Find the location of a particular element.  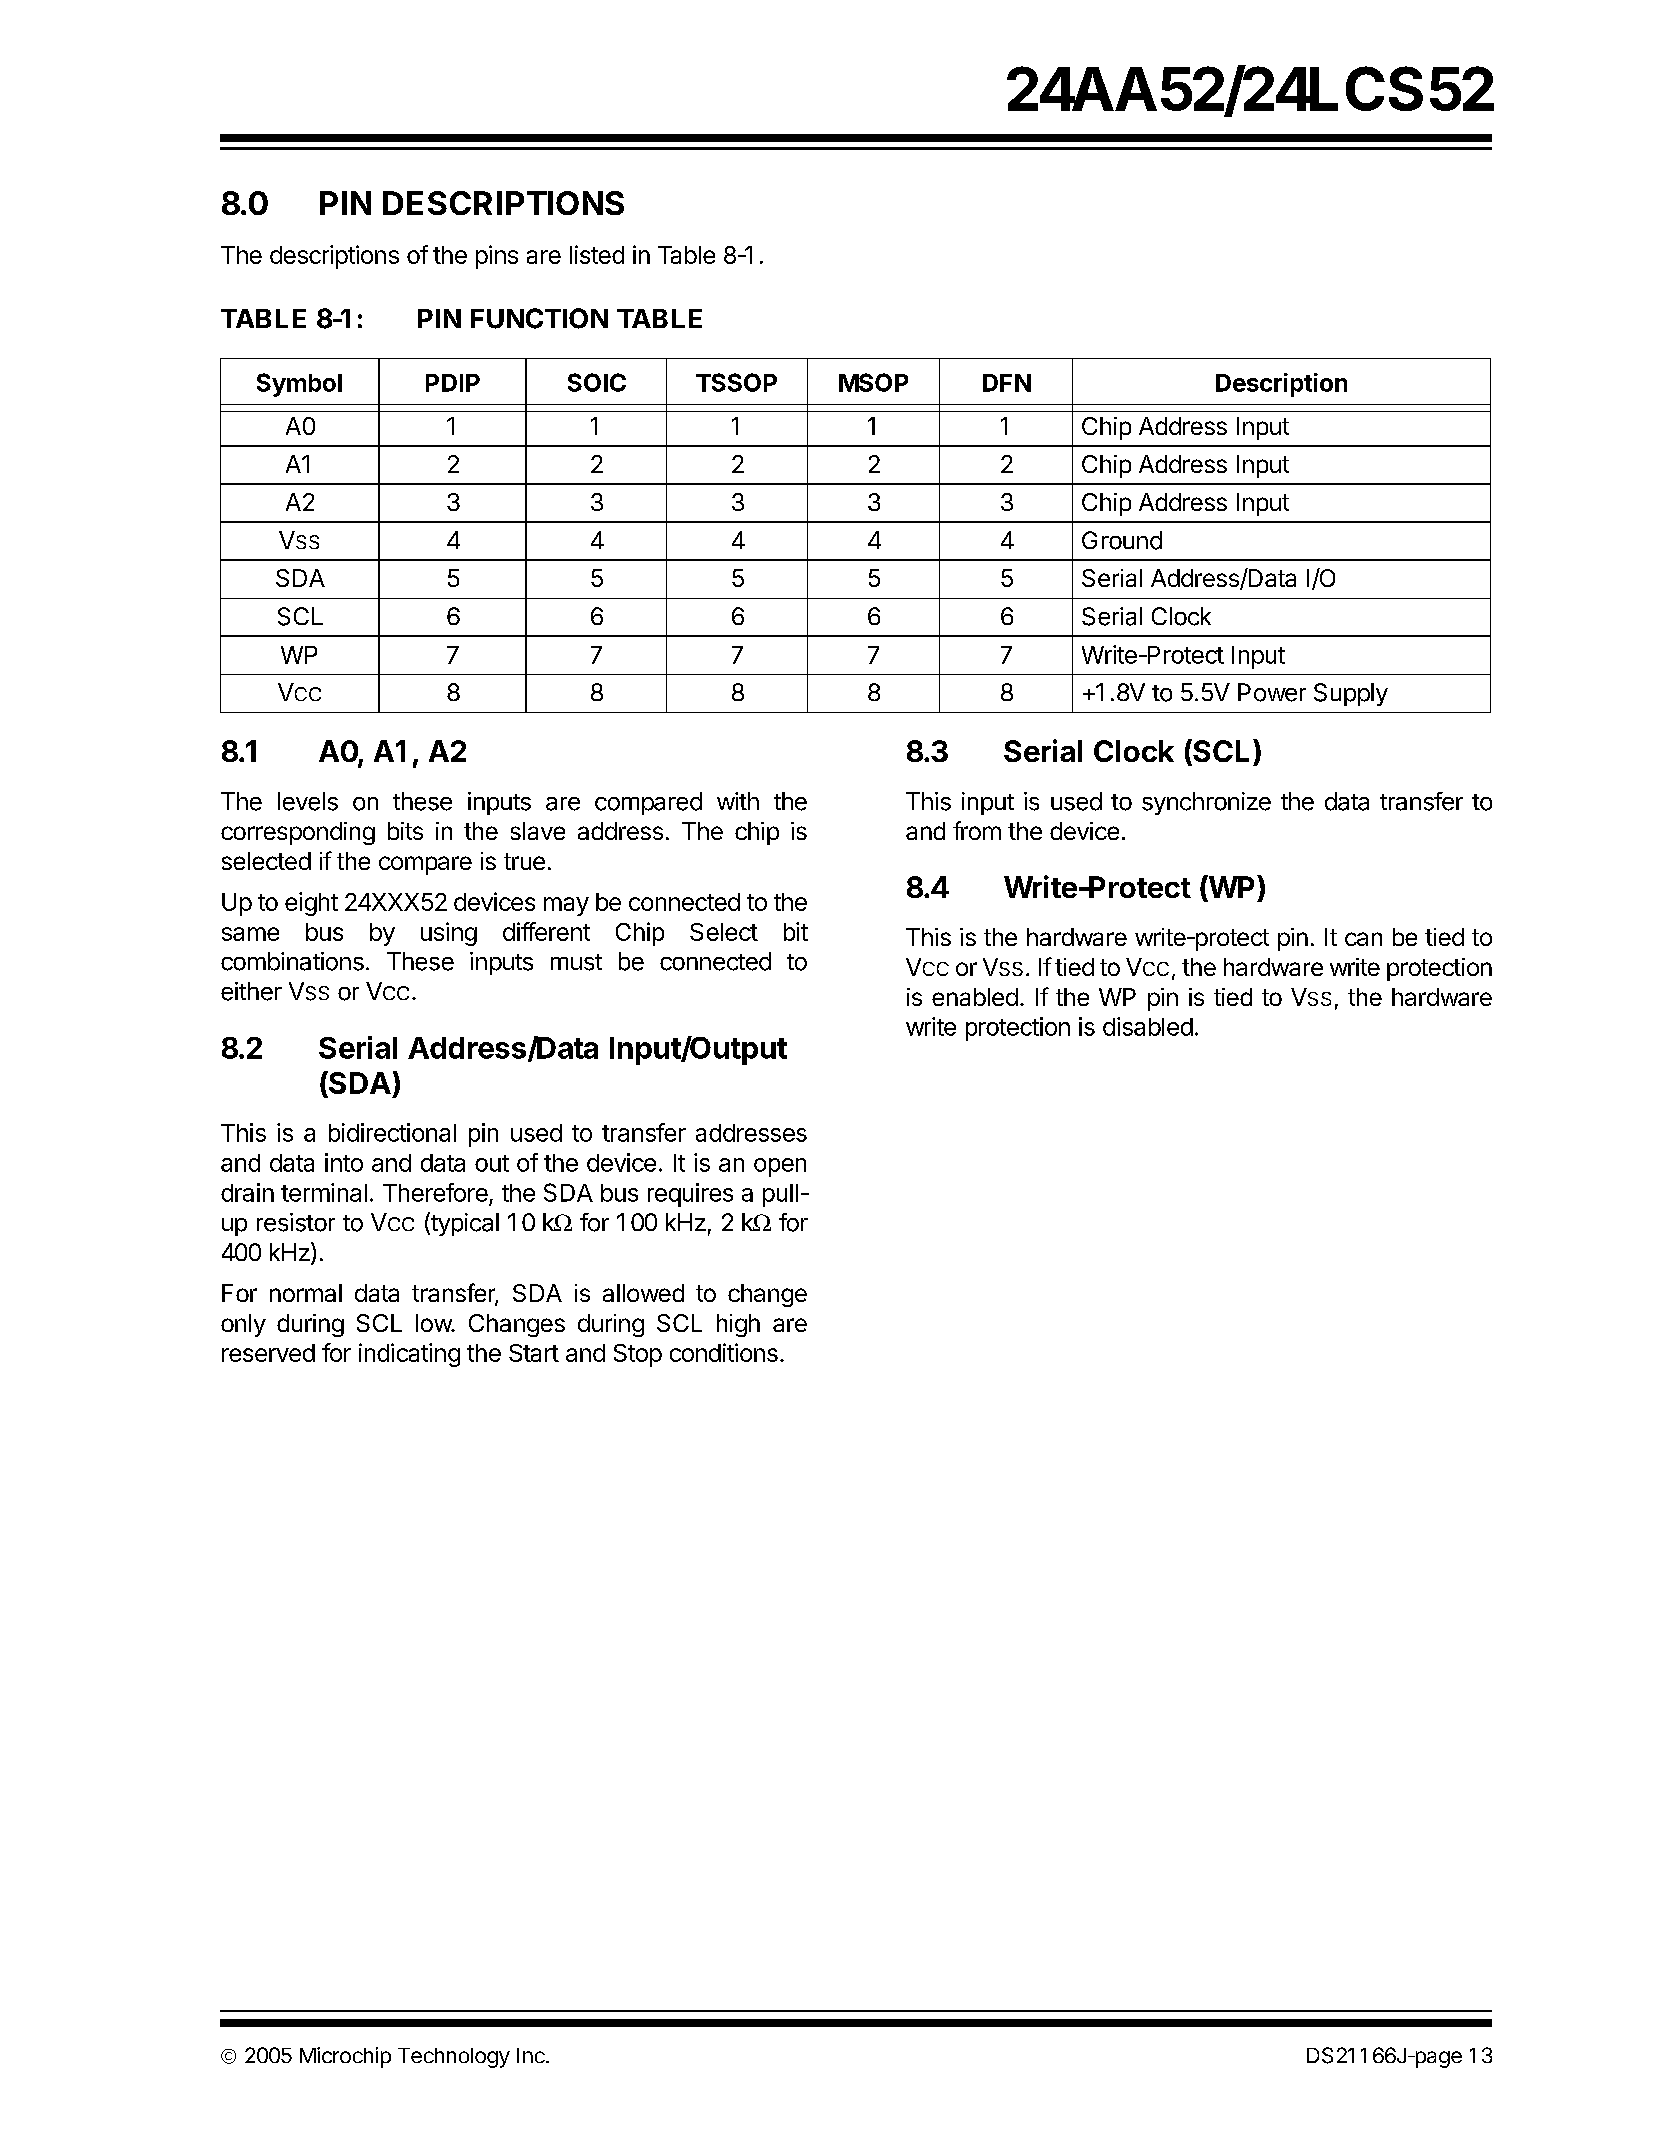

high is located at coordinates (738, 1325).
